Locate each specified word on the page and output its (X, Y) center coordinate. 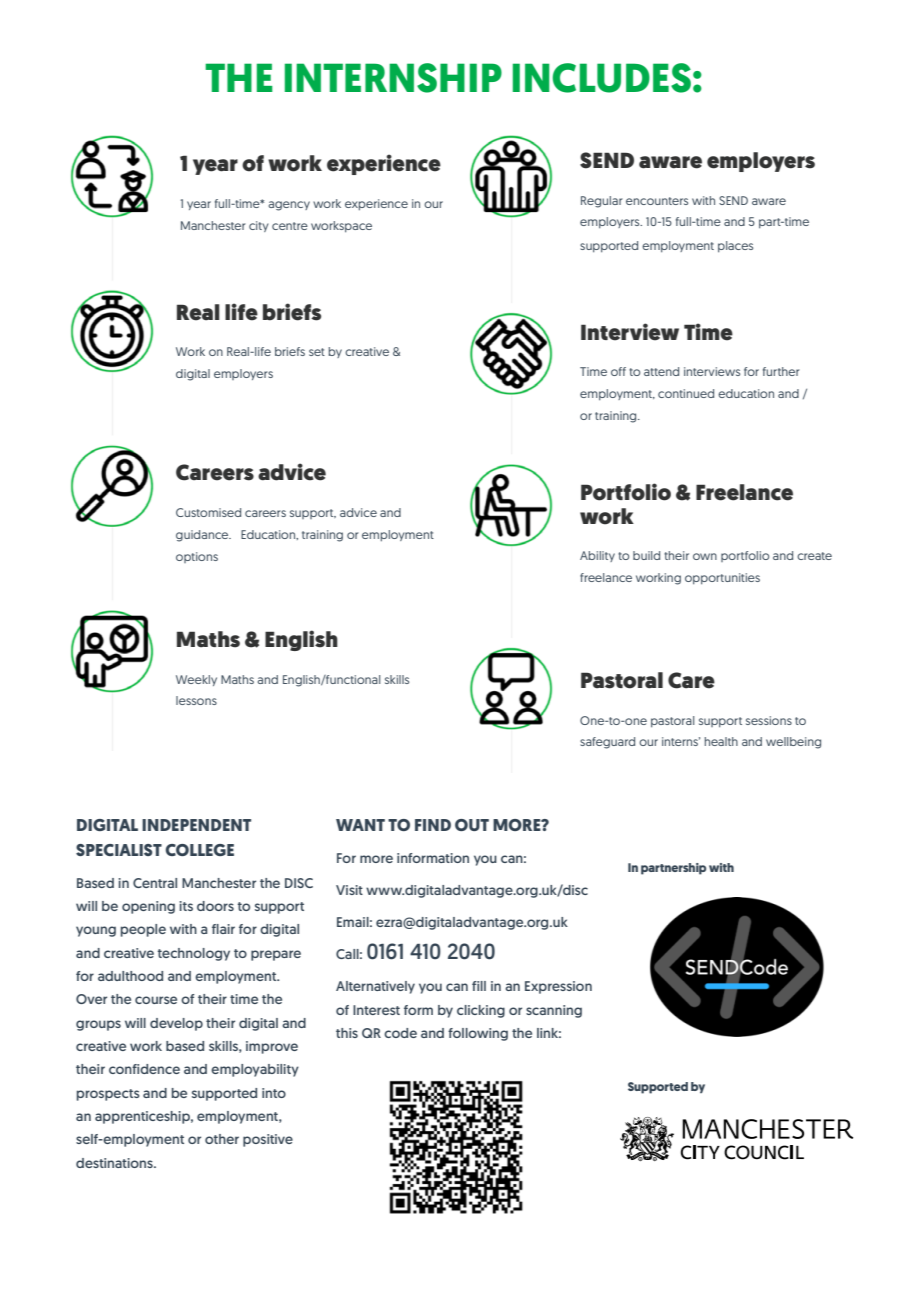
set (317, 352)
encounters (657, 201)
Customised (208, 512)
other (222, 1139)
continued (686, 393)
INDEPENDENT (196, 825)
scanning (554, 1011)
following (478, 1034)
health (721, 741)
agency (289, 206)
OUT (472, 825)
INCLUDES (602, 78)
